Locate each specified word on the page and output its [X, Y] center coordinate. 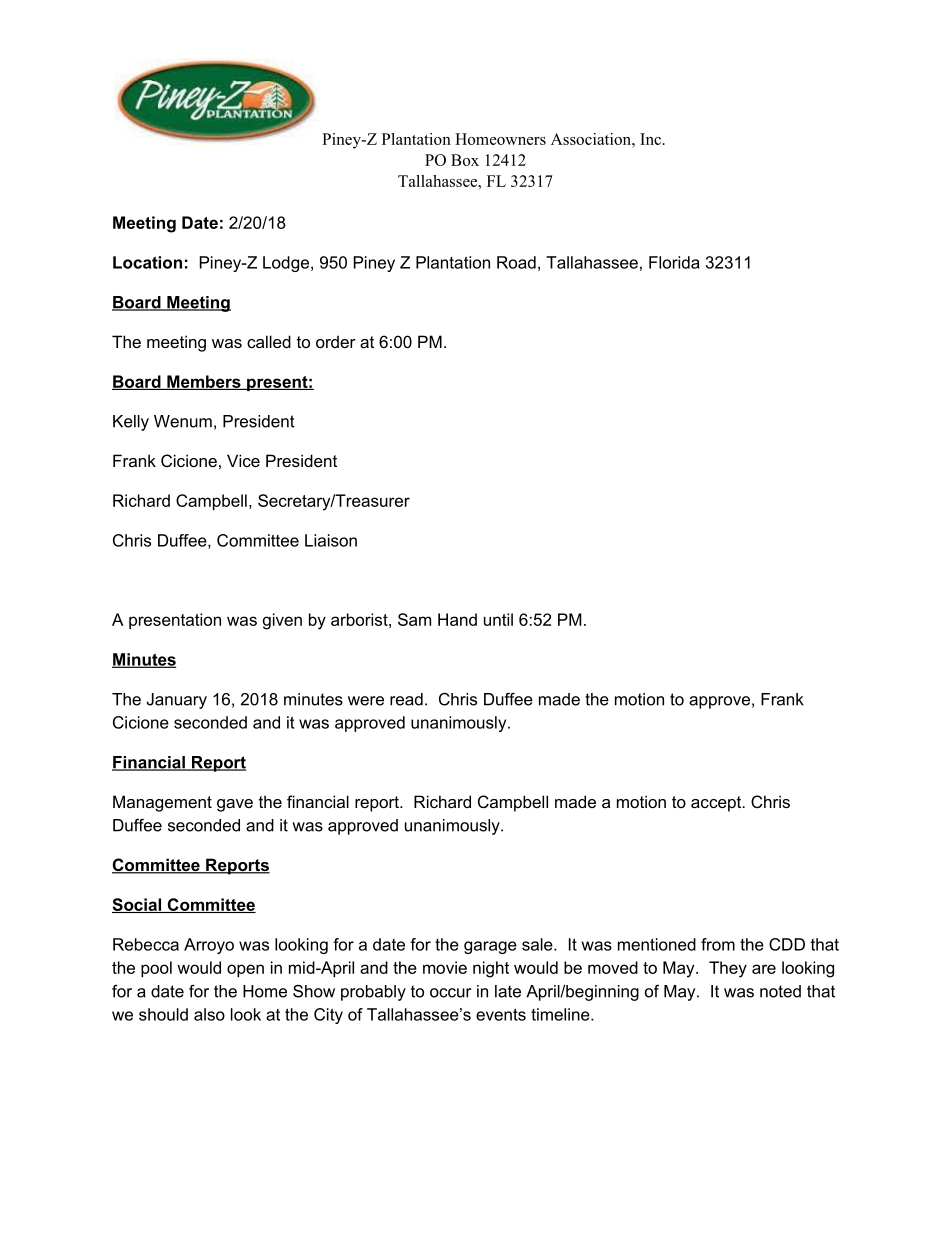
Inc [650, 139]
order [336, 341]
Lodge [286, 264]
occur [450, 993]
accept [717, 804]
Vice [243, 460]
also [209, 1014]
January [177, 701]
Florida [674, 262]
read [406, 699]
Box [465, 160]
